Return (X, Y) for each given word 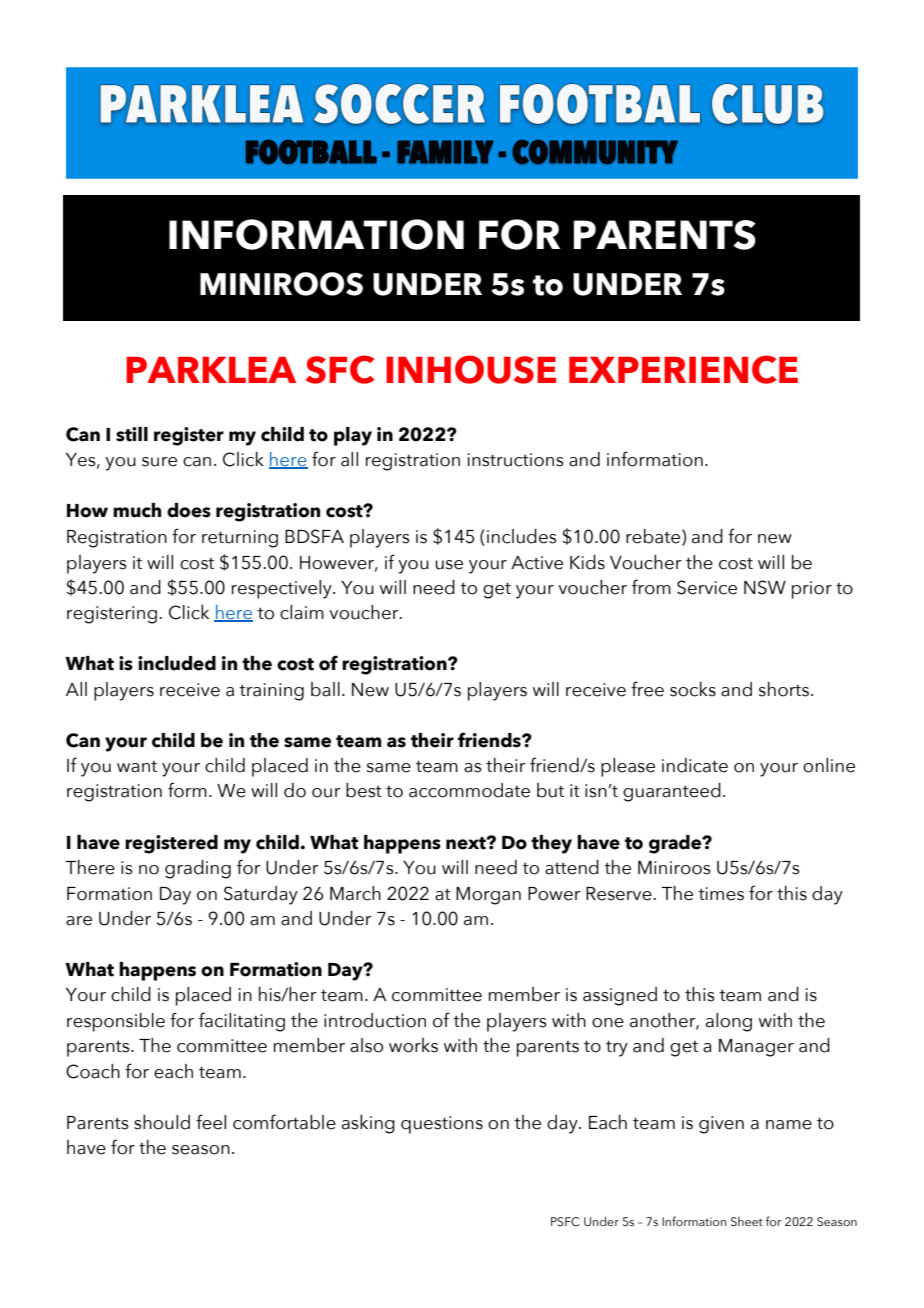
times (721, 894)
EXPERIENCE (683, 369)
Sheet (747, 1221)
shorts (784, 689)
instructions (516, 460)
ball (325, 689)
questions (442, 1125)
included (177, 663)
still (132, 434)
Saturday (261, 895)
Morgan (488, 896)
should (162, 1122)
